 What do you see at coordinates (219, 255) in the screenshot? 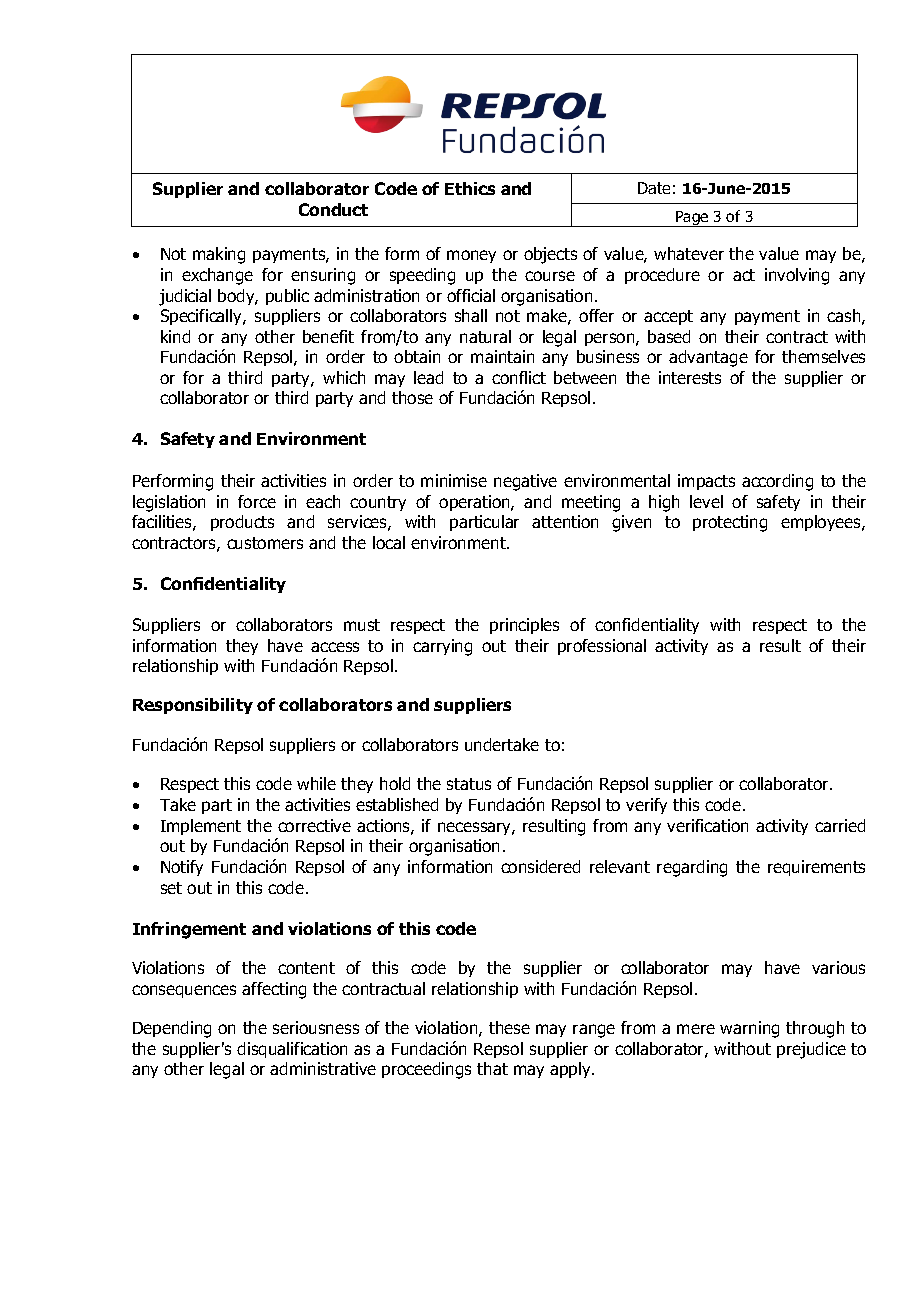
I see `making` at bounding box center [219, 255].
